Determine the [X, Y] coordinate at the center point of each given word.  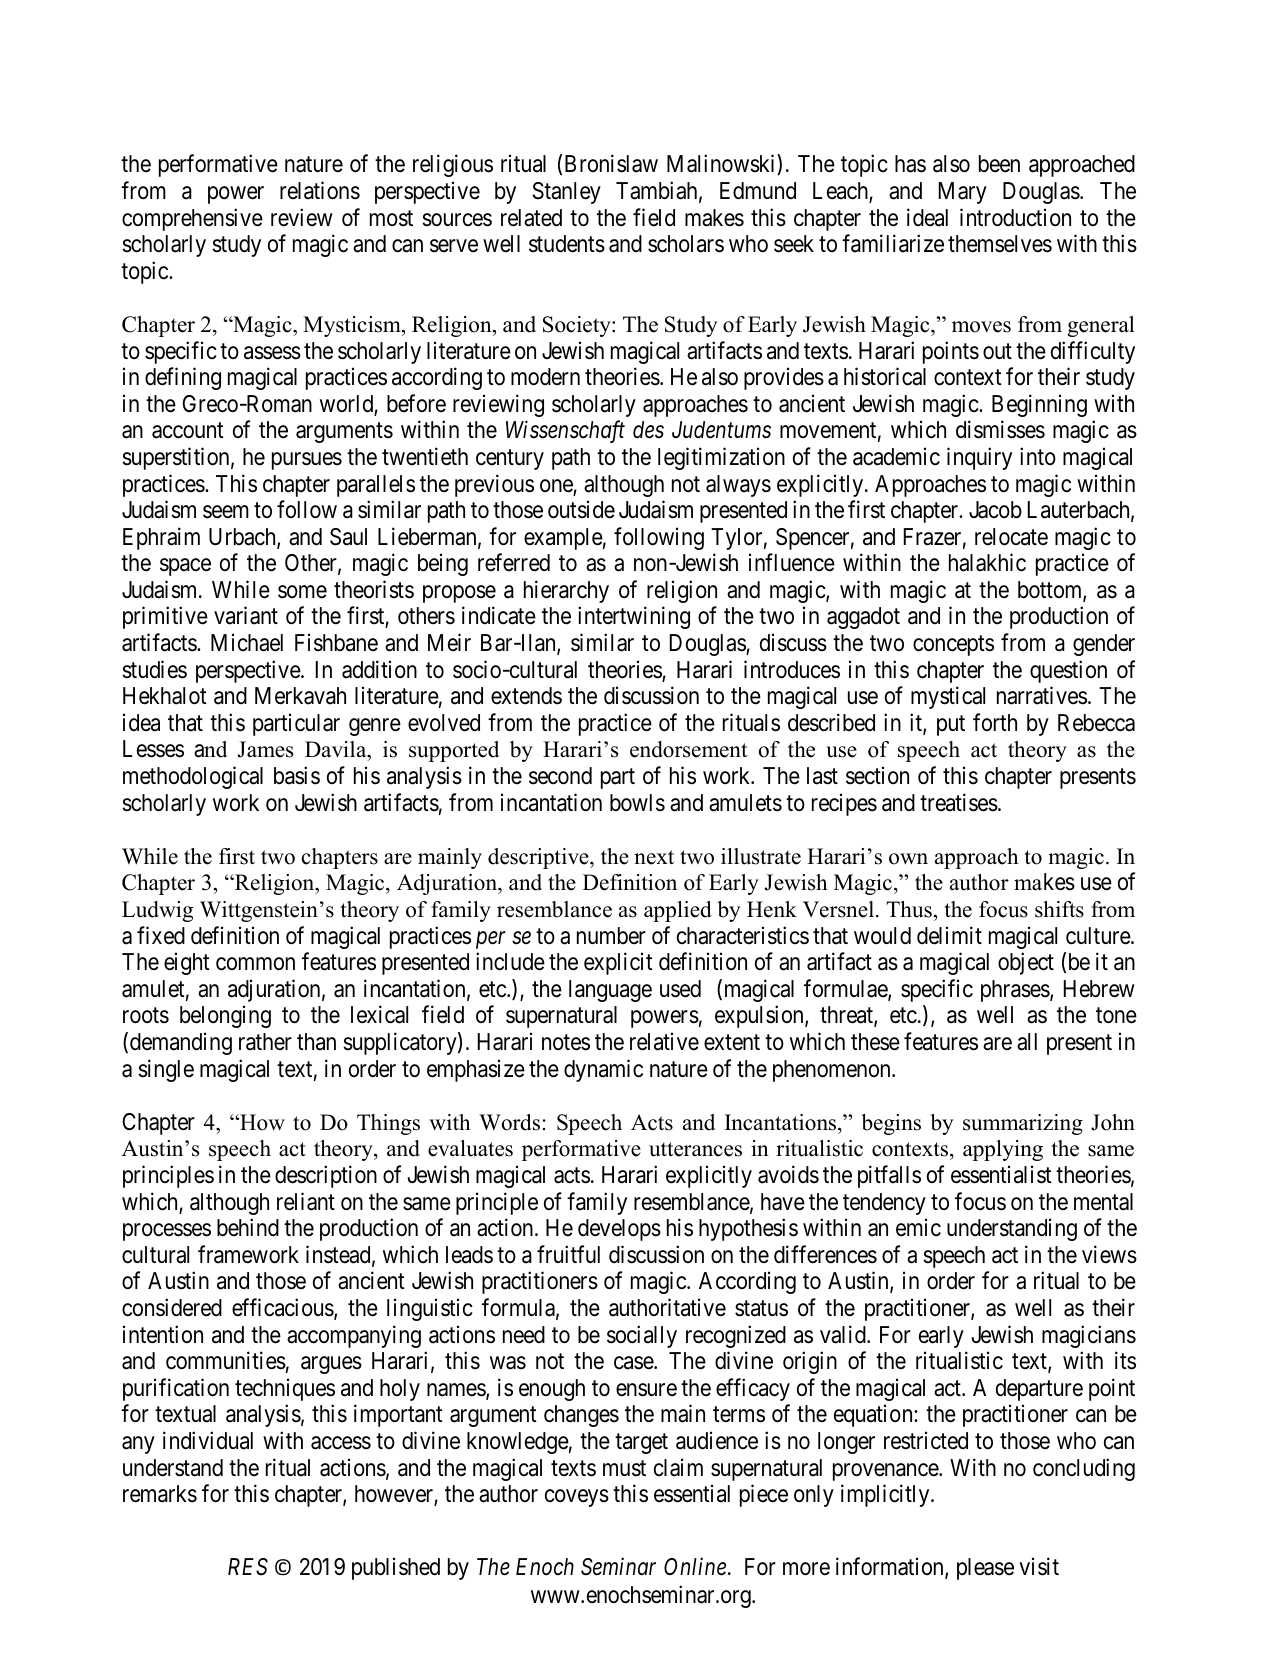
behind [248, 1227]
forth [995, 722]
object [1026, 963]
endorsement [689, 749]
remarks [160, 1494]
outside [581, 509]
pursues [307, 461]
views [1109, 1254]
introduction [1015, 217]
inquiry [979, 458]
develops [619, 1230]
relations [320, 190]
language [610, 991]
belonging [225, 1017]
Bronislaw [611, 164]
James [265, 749]
